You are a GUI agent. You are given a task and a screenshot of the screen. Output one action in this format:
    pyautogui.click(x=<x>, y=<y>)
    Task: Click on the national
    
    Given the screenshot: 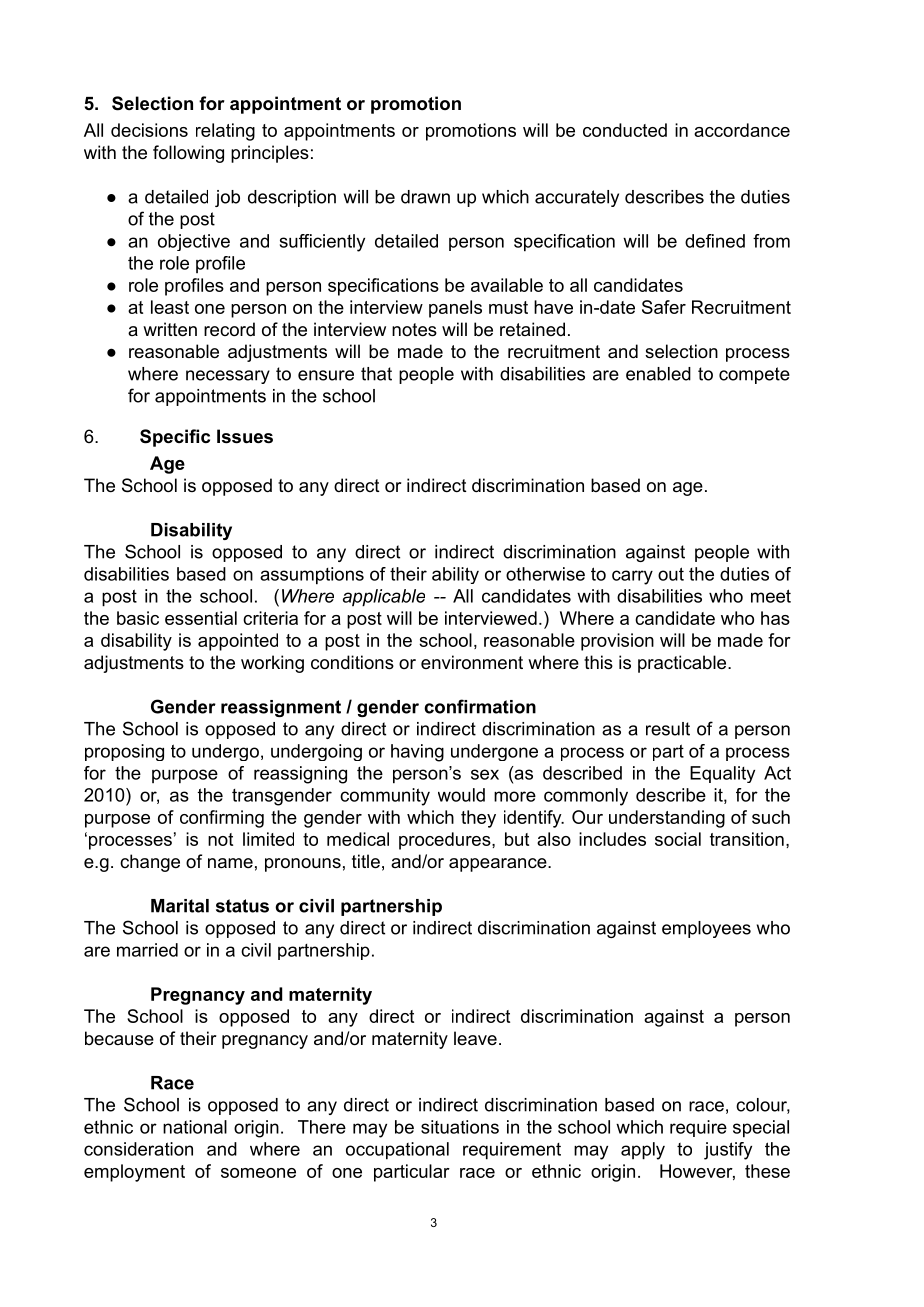 What is the action you would take?
    pyautogui.click(x=195, y=1127)
